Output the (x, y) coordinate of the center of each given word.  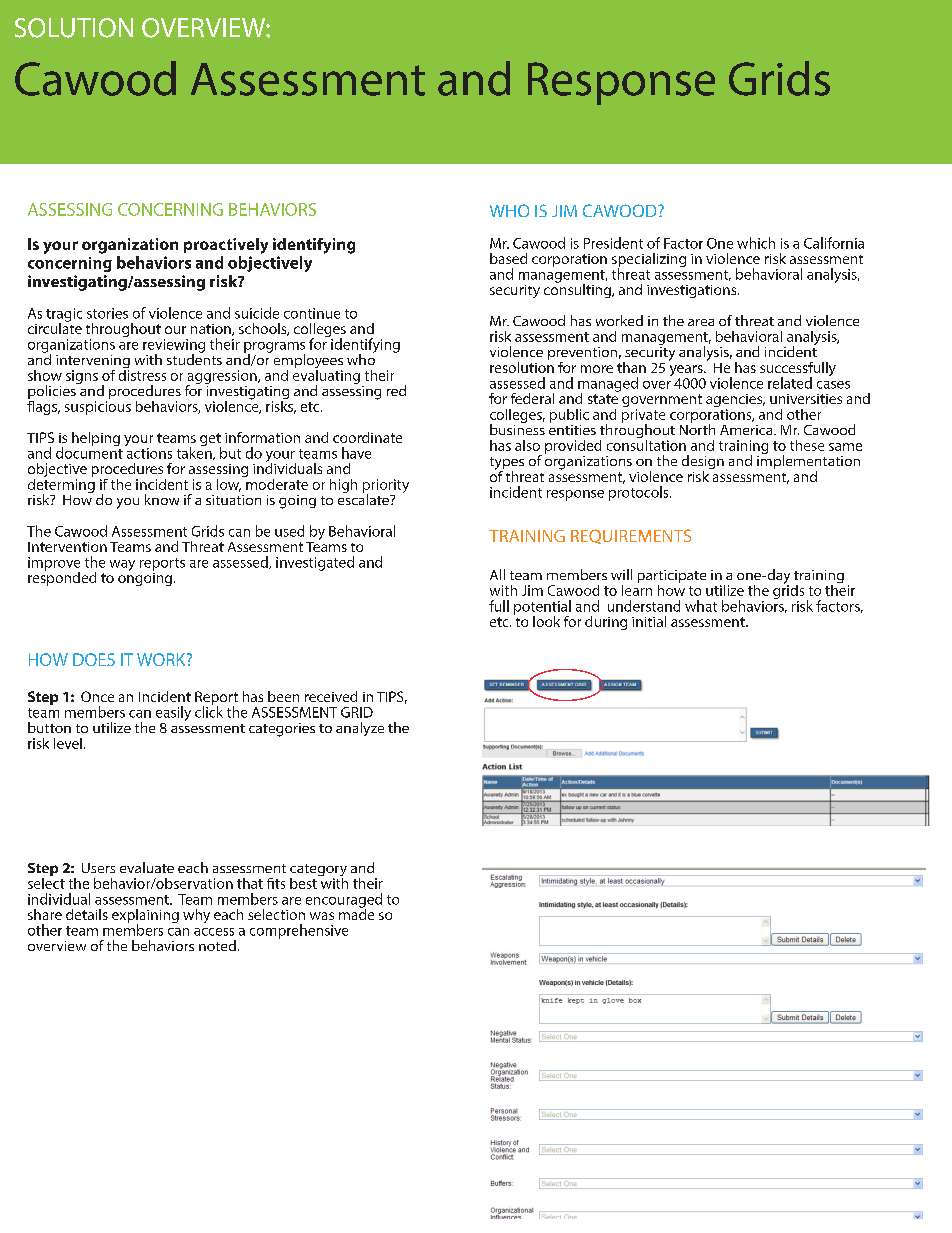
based (508, 258)
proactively (226, 246)
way (122, 565)
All (497, 574)
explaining (145, 917)
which (756, 243)
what (701, 606)
